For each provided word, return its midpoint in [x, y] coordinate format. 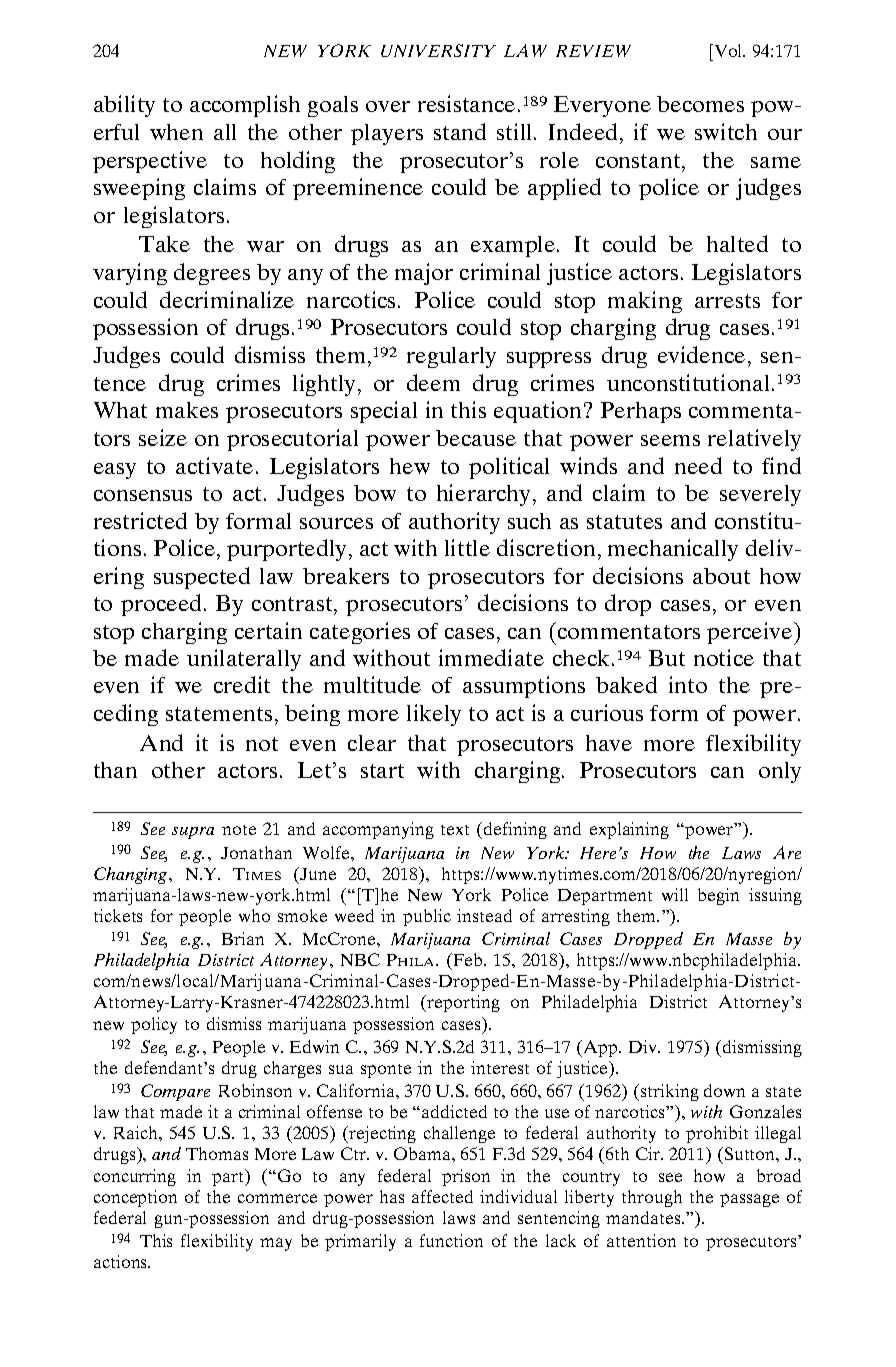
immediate [491, 657]
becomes [700, 104]
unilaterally [244, 660]
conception [135, 1198]
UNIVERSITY [438, 50]
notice [724, 657]
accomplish [245, 106]
